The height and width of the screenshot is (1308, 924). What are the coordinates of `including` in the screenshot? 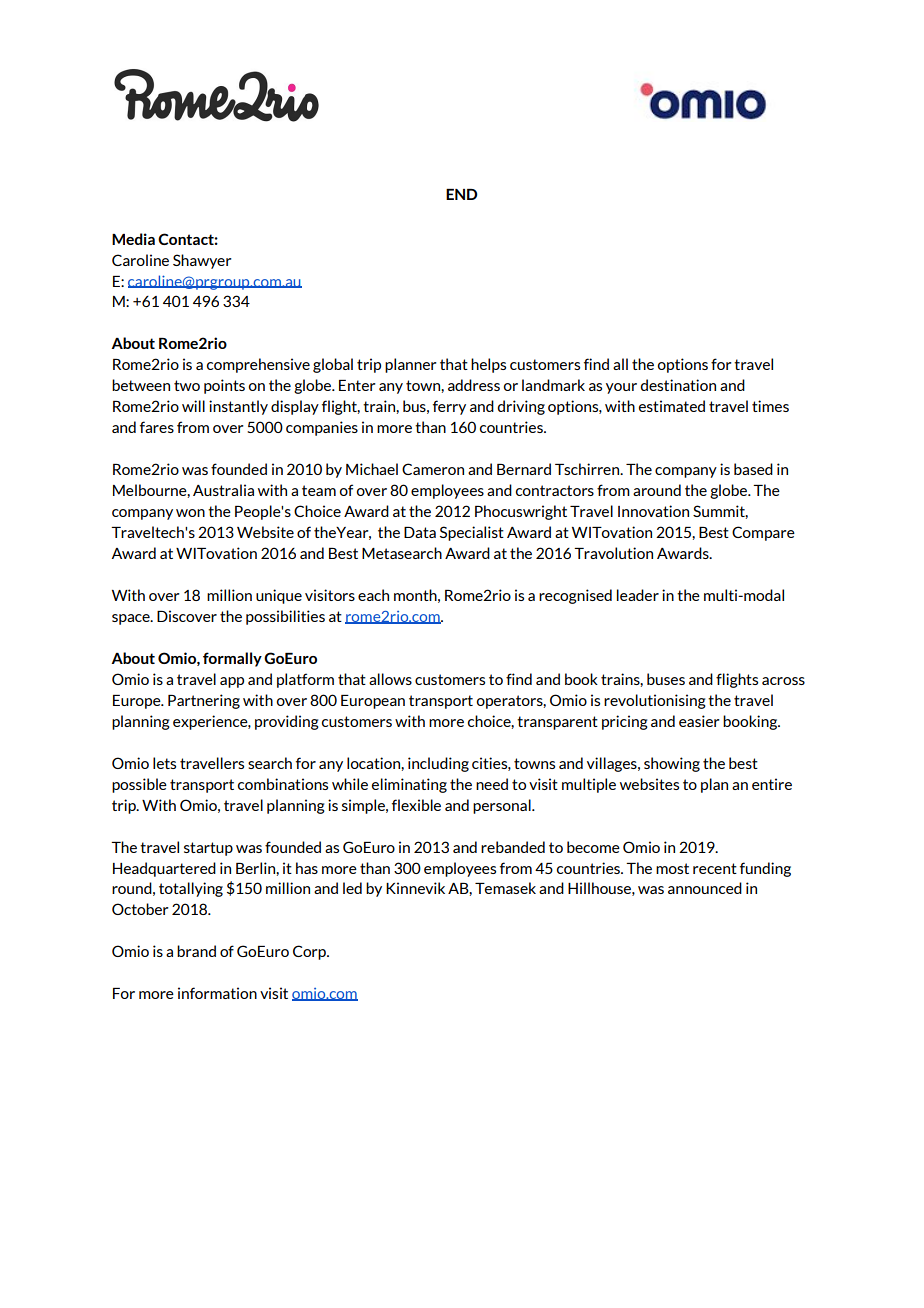 It's located at (438, 764).
